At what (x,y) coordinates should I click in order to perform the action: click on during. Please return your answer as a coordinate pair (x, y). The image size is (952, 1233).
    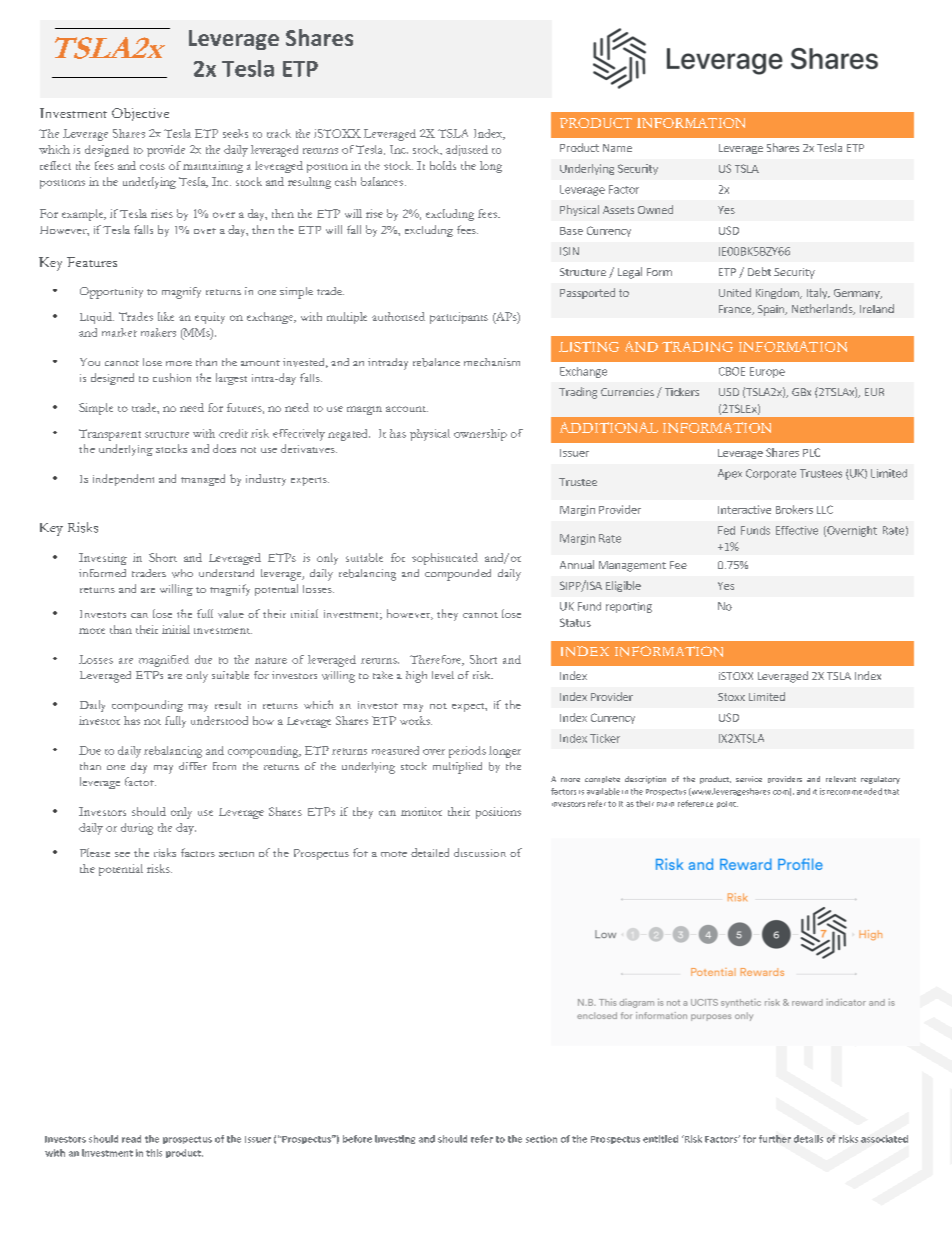
    Looking at the image, I should click on (137, 829).
